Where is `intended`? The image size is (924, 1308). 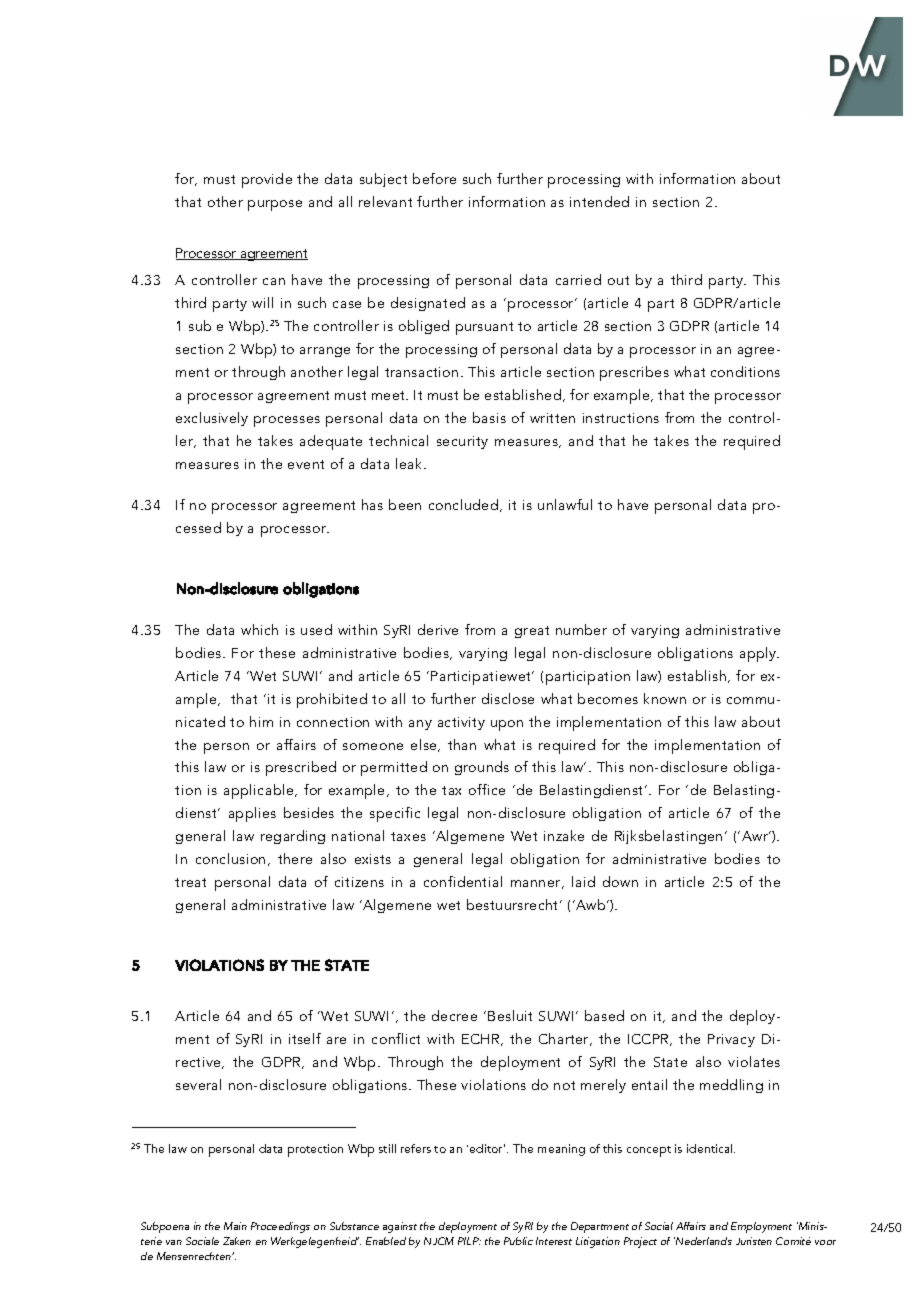 intended is located at coordinates (599, 201).
